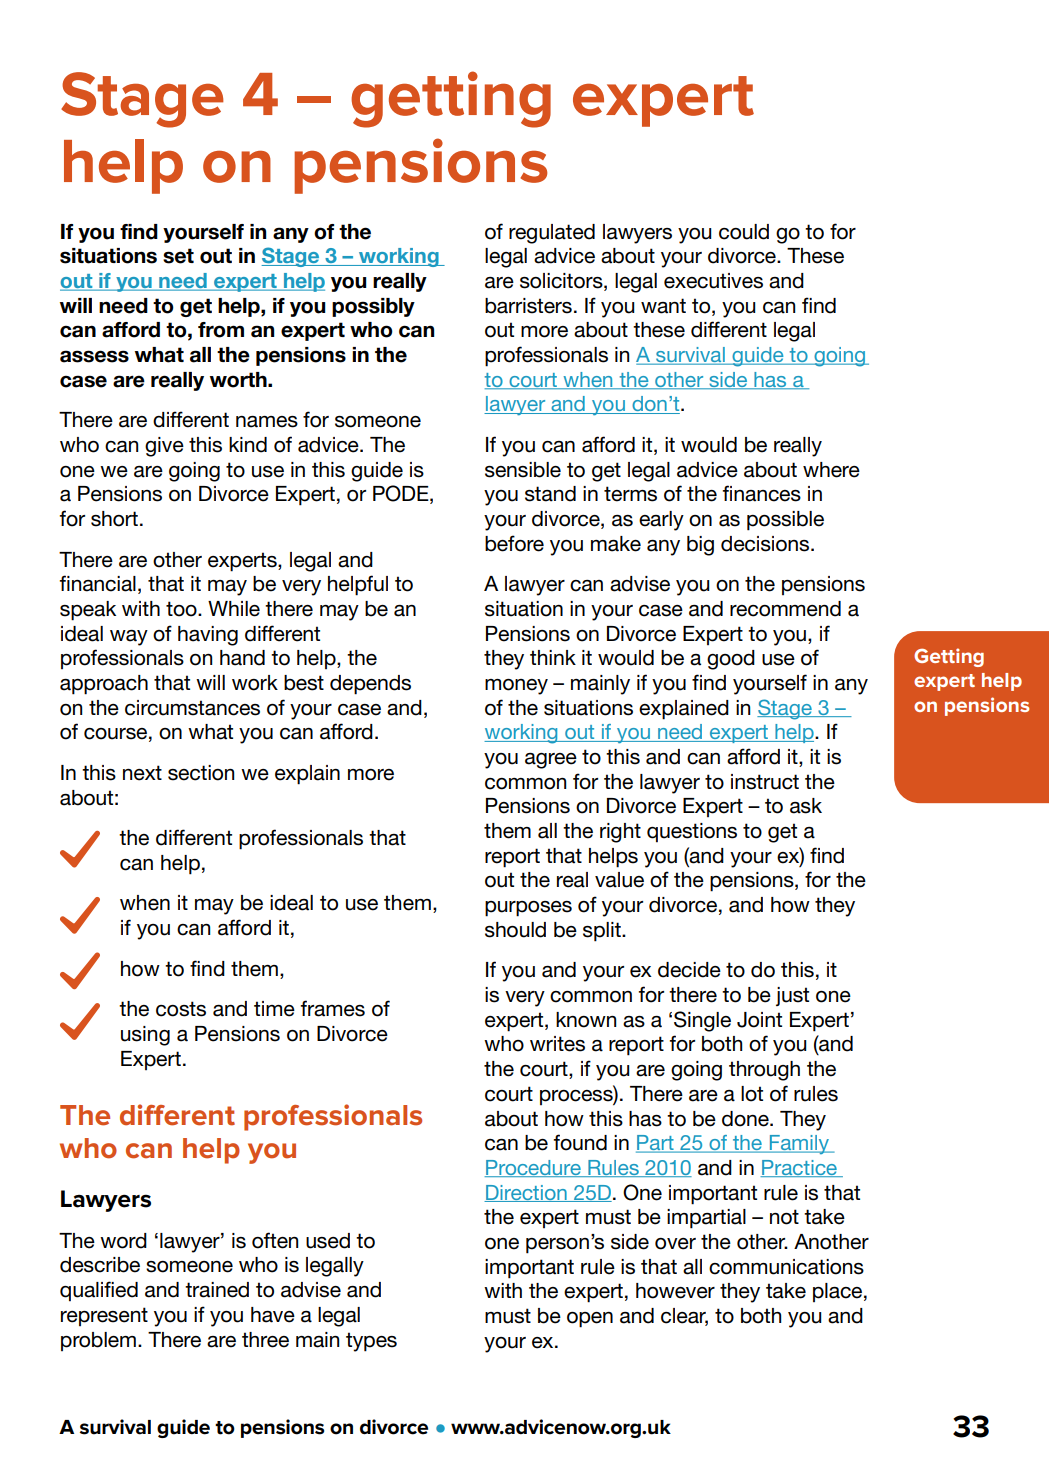 This screenshot has width=1049, height=1484. Describe the element at coordinates (515, 930) in the screenshot. I see `should` at that location.
